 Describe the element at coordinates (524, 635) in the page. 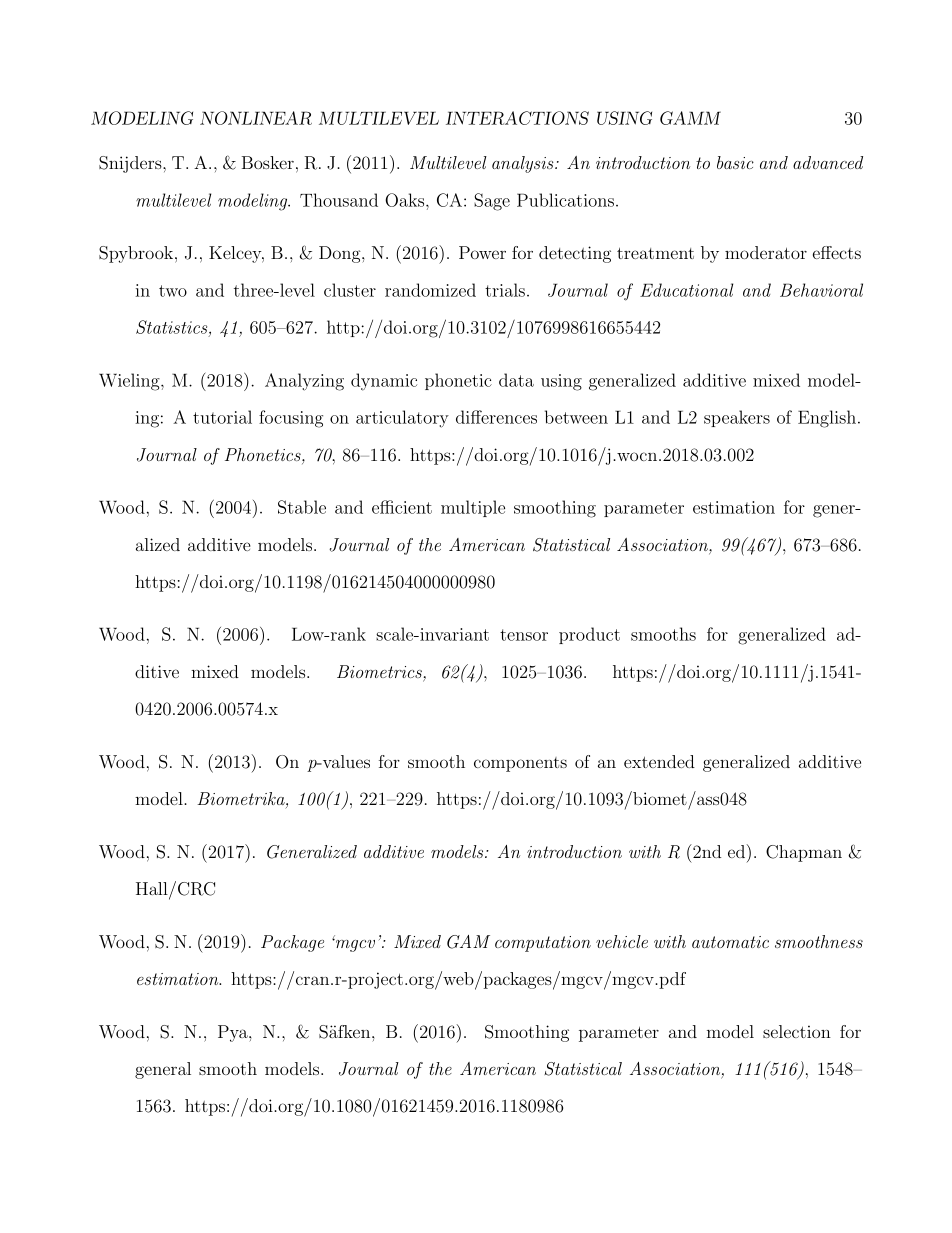

I see `tensor` at that location.
